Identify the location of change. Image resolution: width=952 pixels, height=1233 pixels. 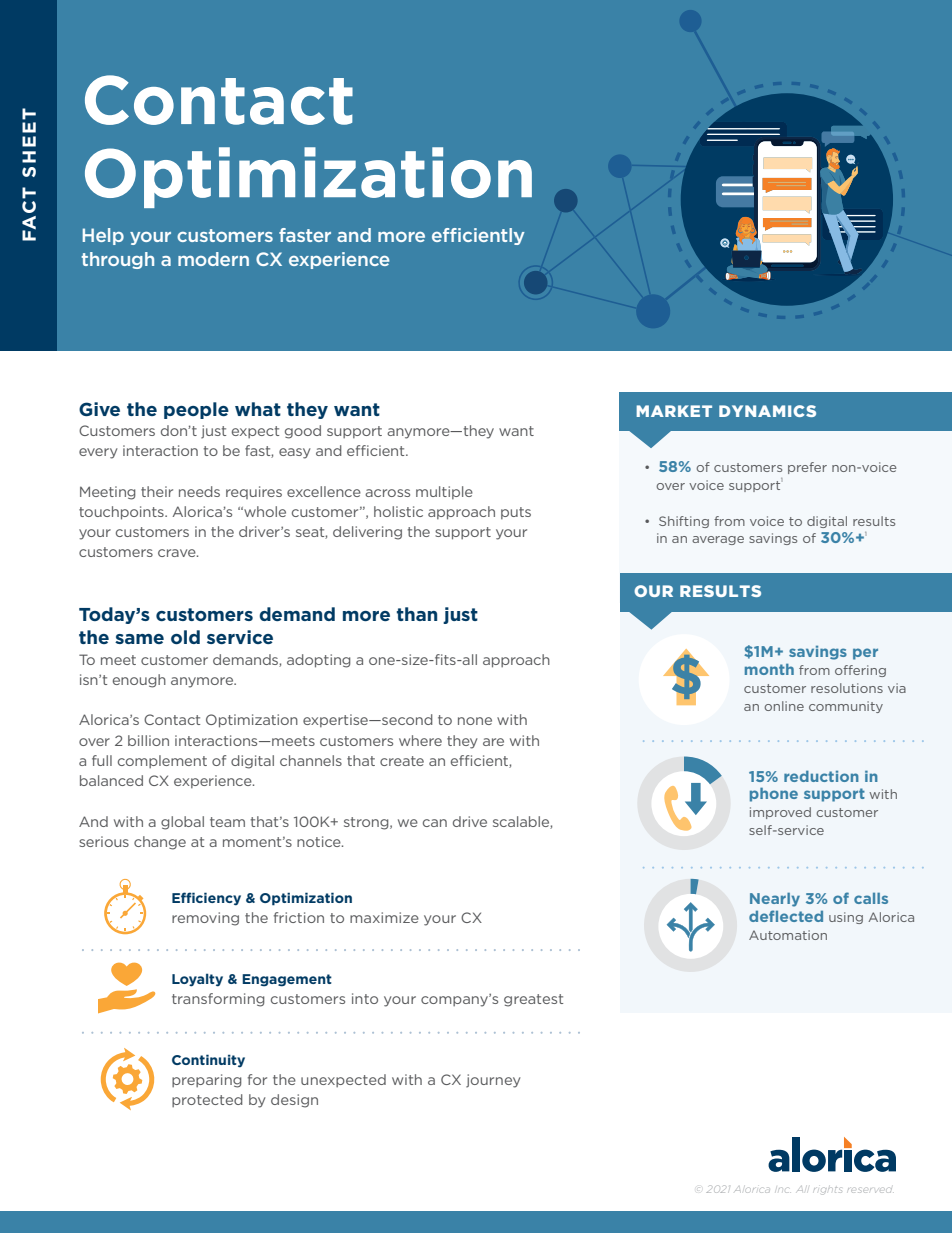
(160, 843).
